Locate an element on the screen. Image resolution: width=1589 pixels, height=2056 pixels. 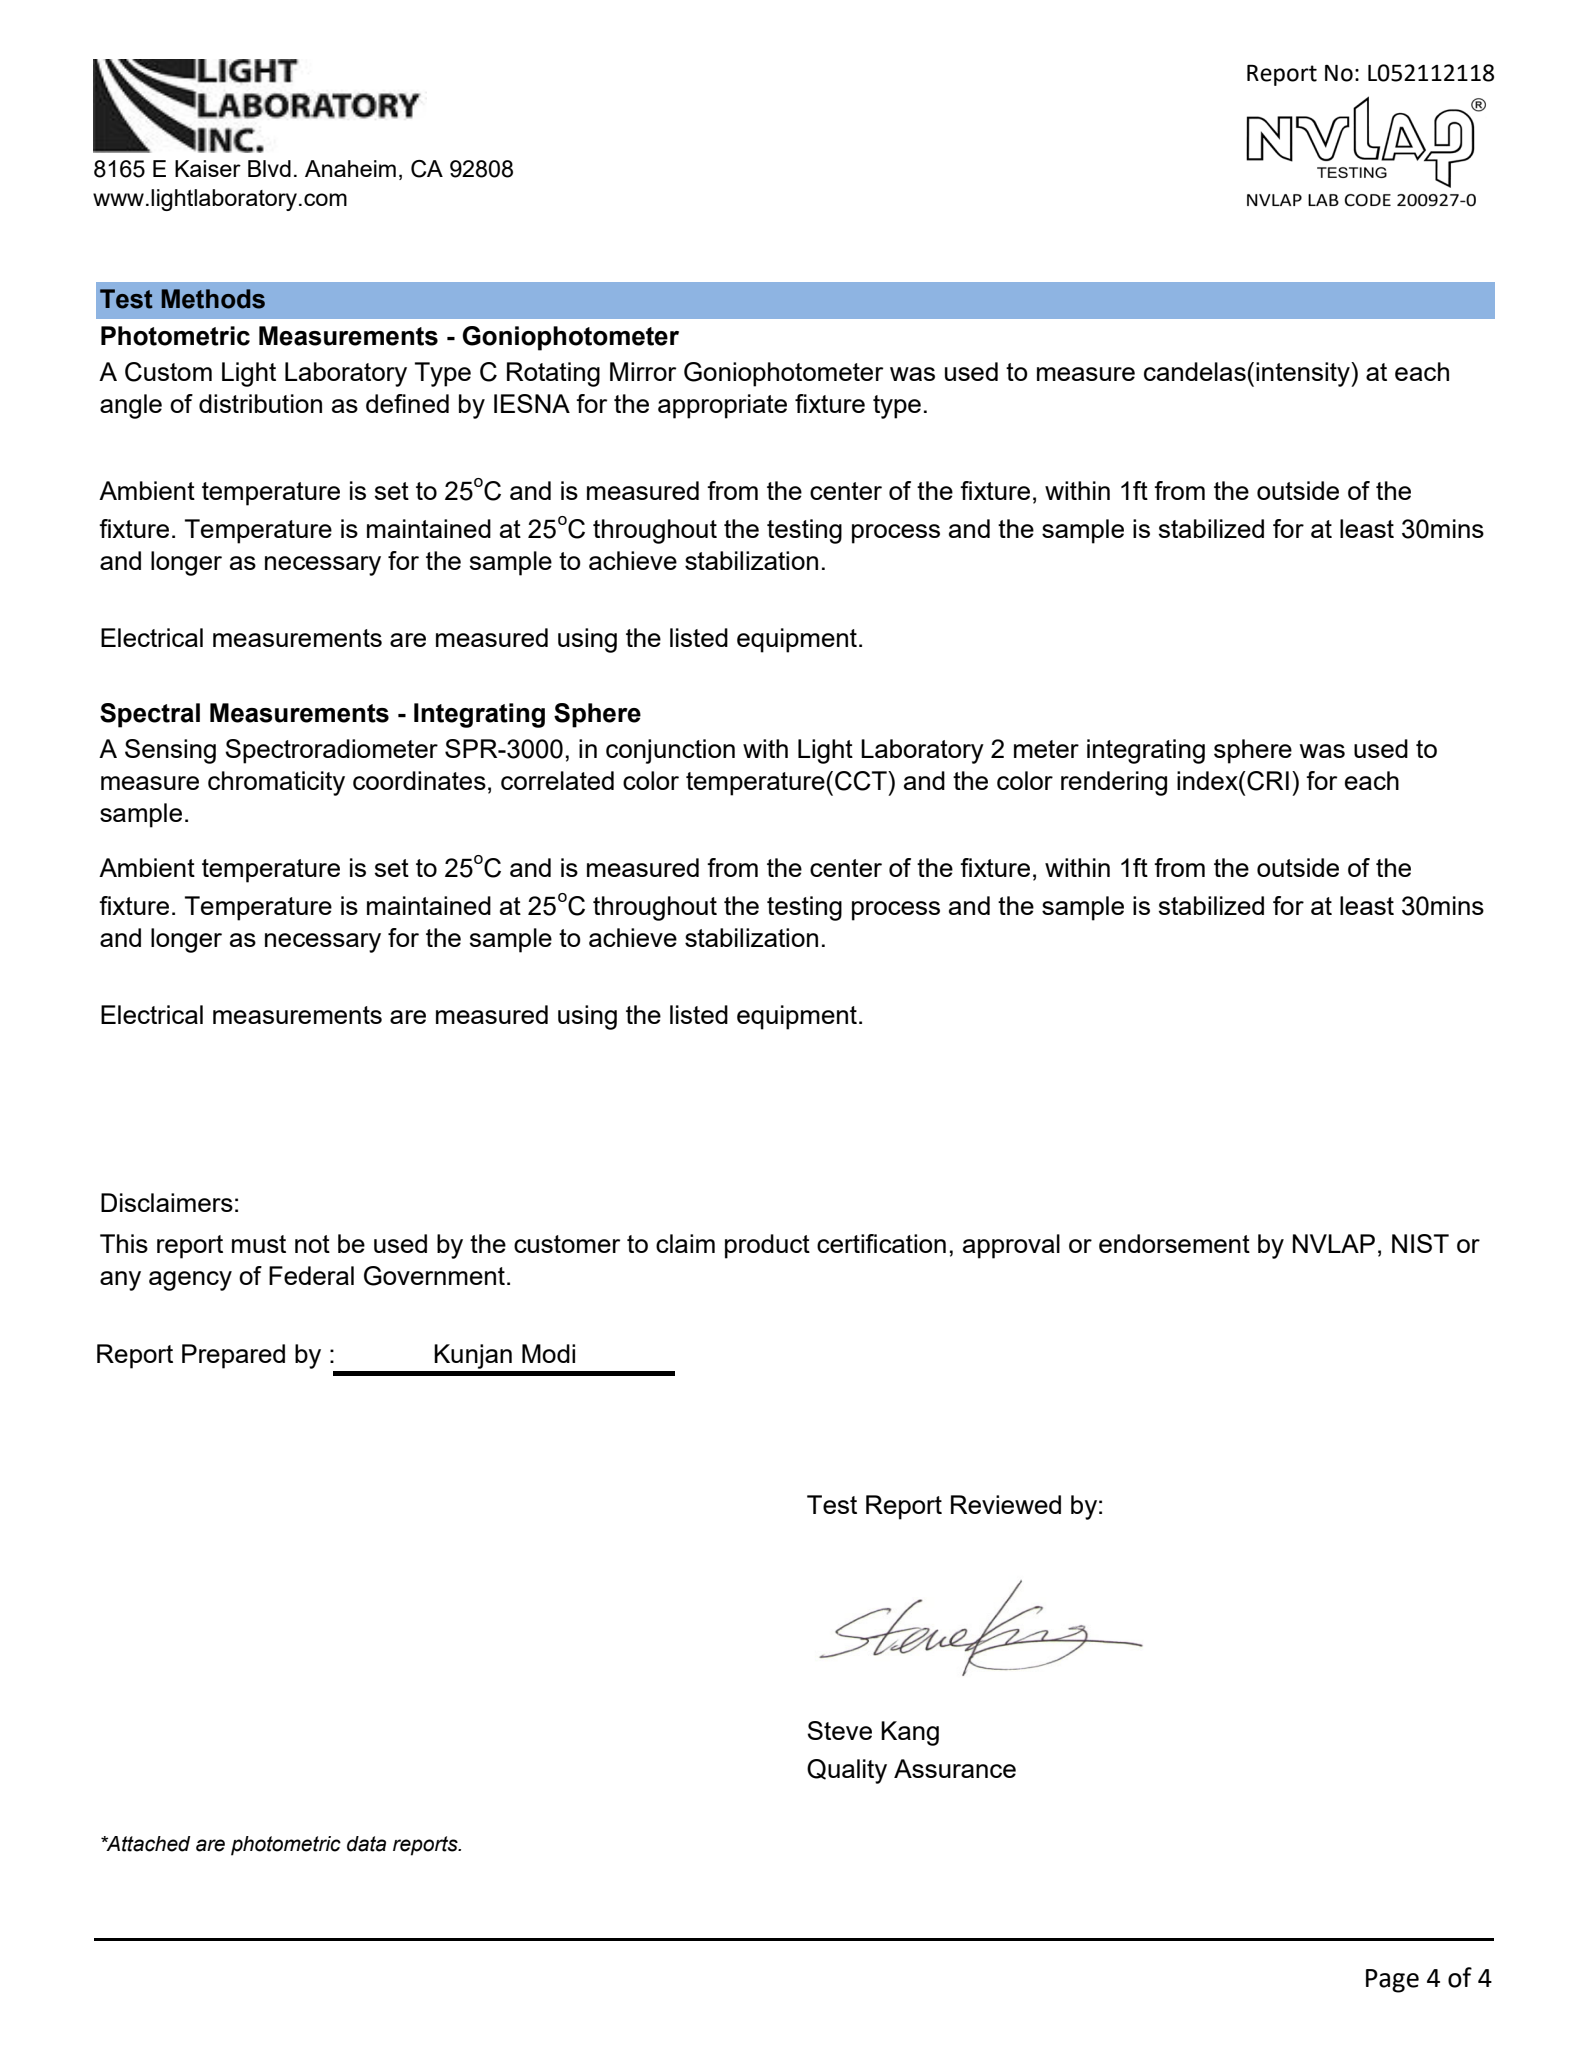
data is located at coordinates (366, 1844).
